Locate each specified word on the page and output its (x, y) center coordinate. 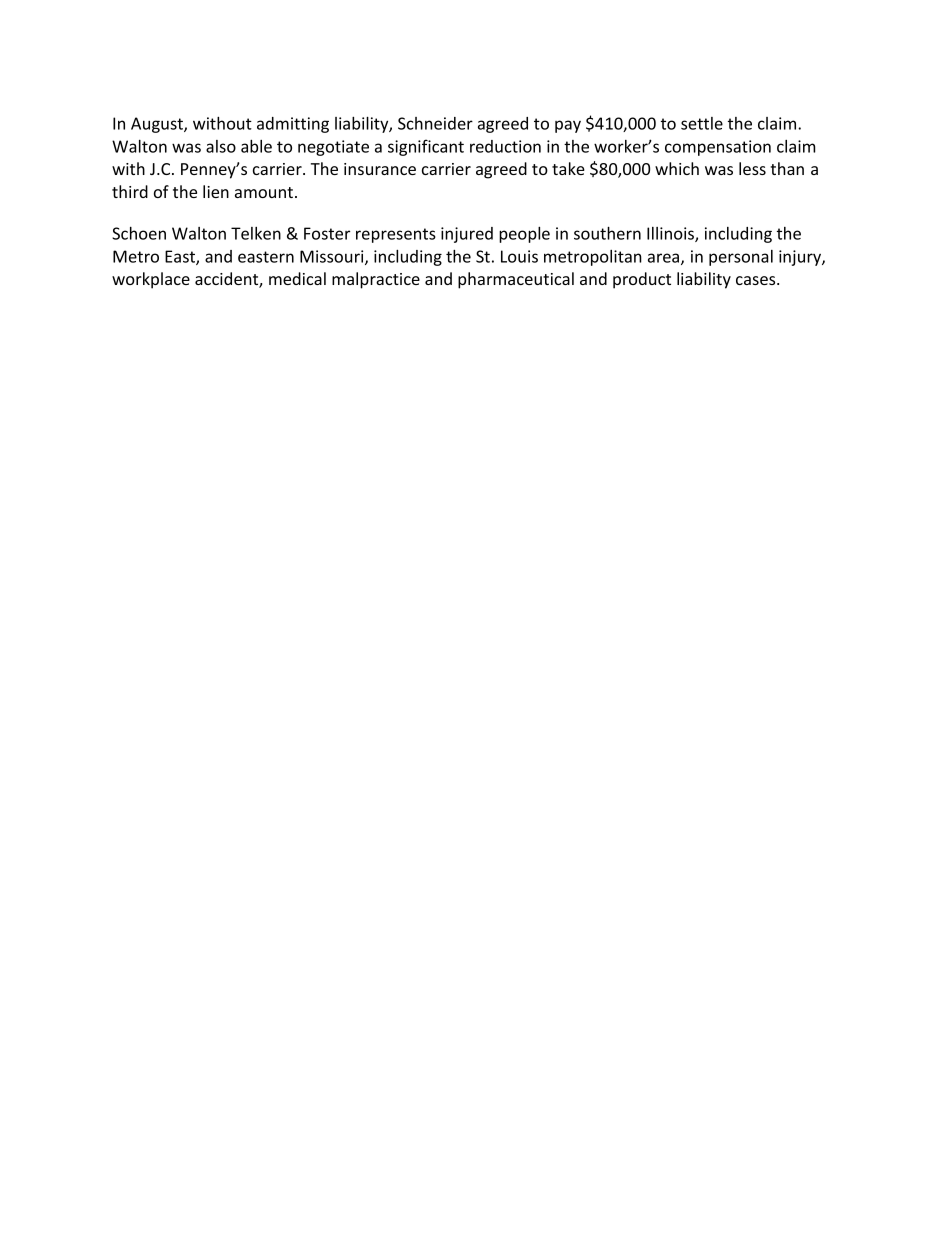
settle (702, 123)
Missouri (333, 257)
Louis (519, 256)
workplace (151, 280)
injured (467, 235)
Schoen (139, 233)
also (221, 146)
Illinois (671, 234)
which (677, 168)
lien (216, 191)
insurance (380, 169)
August (158, 125)
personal (741, 258)
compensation (718, 148)
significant (426, 147)
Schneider (435, 123)
